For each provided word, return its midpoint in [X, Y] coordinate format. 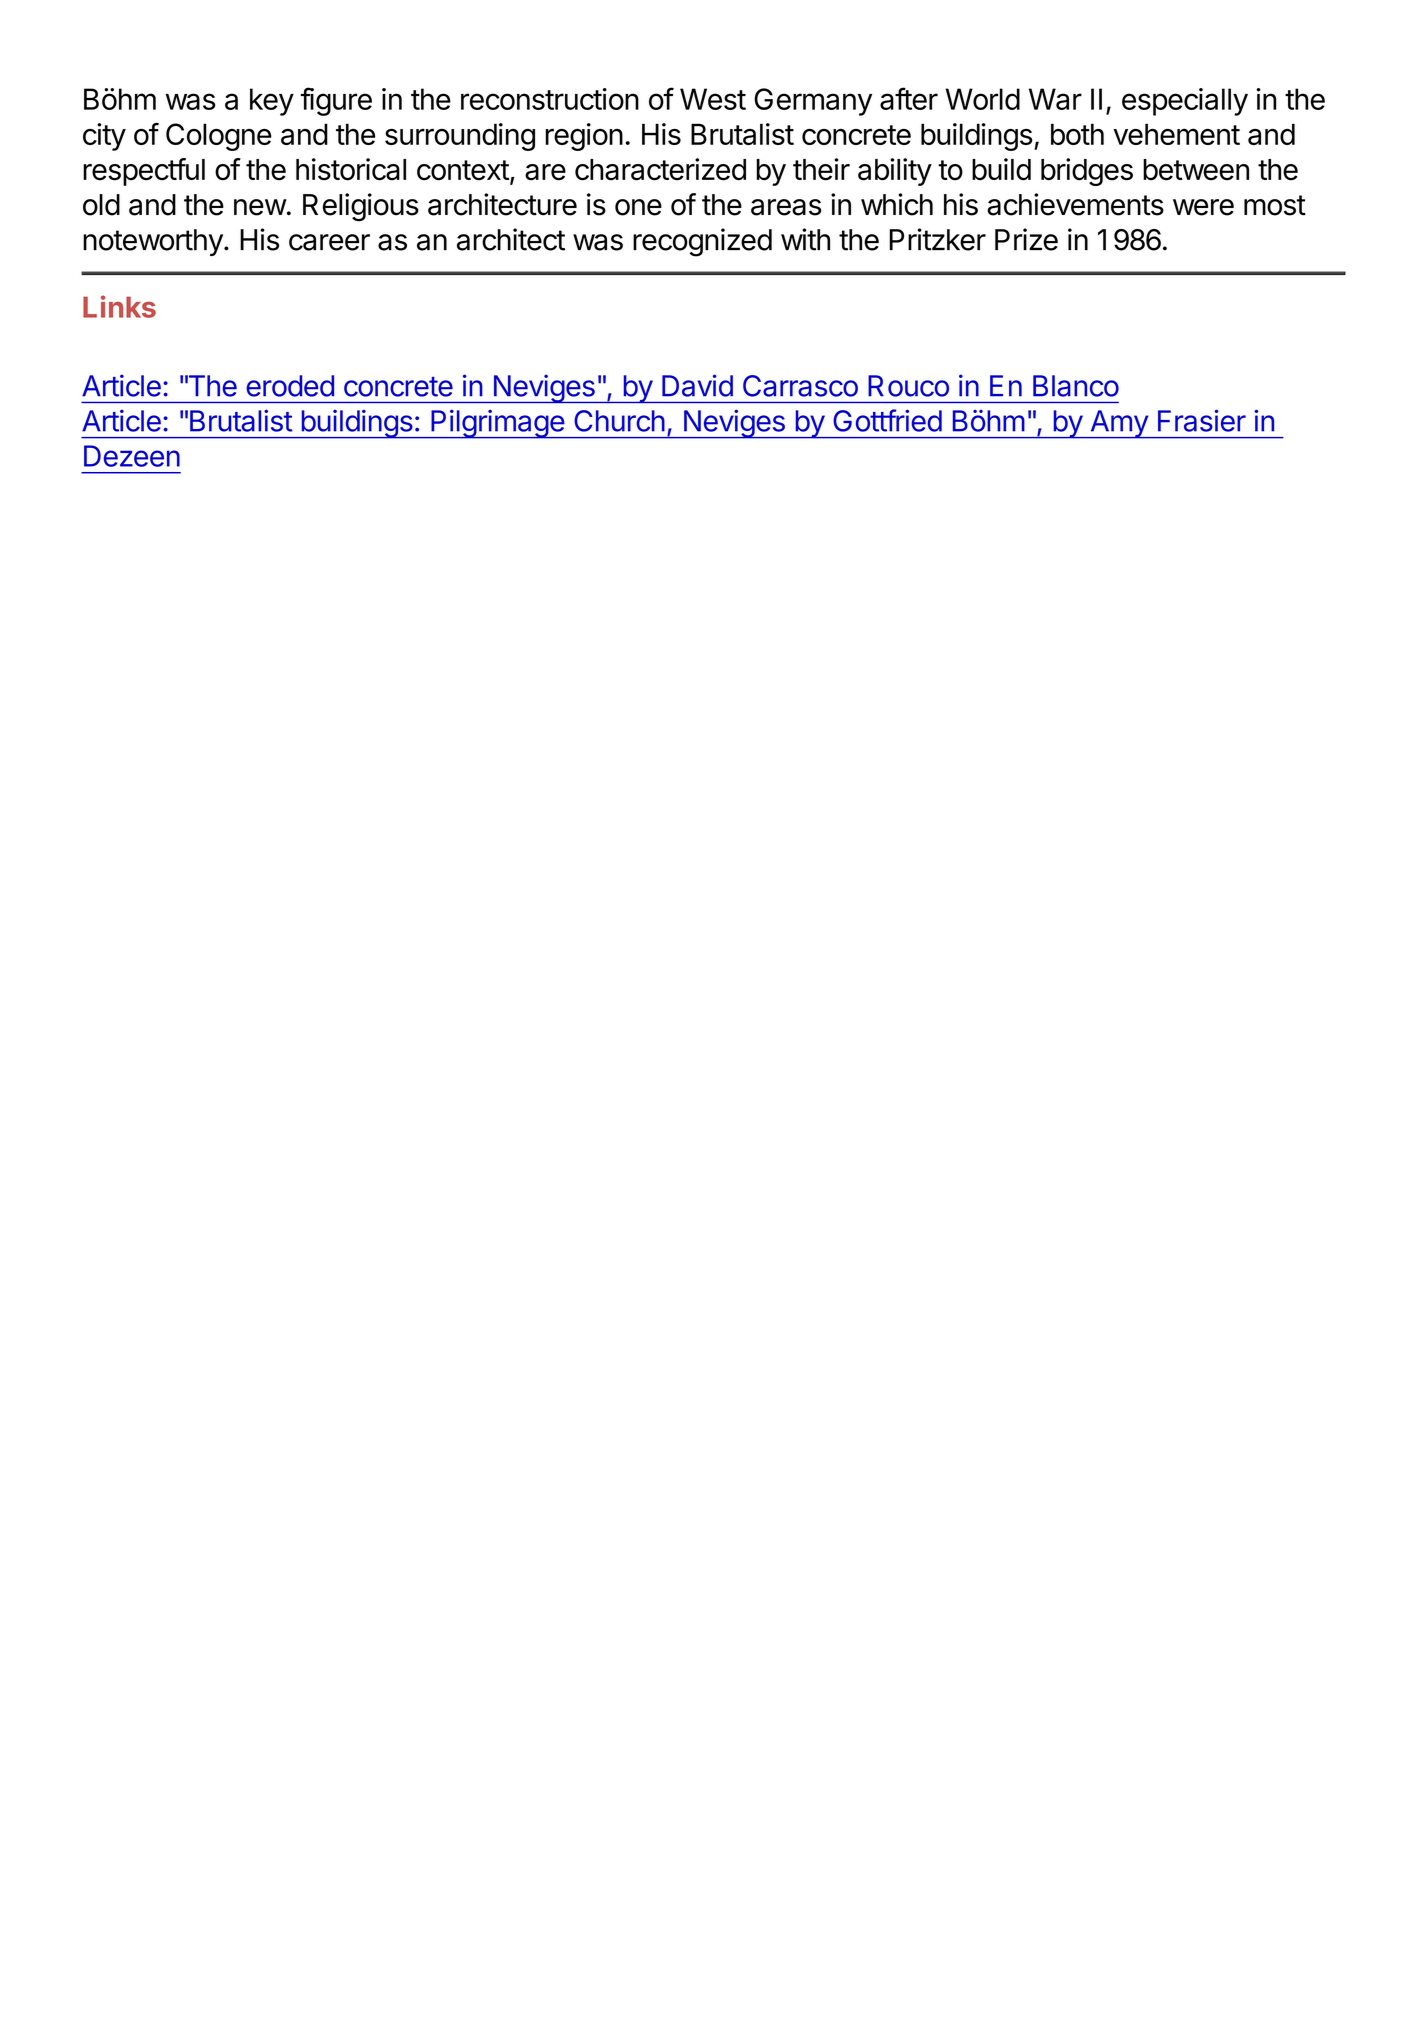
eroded [290, 386]
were [1203, 207]
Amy [1119, 424]
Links [119, 306]
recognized [702, 242]
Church [619, 421]
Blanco [1076, 386]
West [713, 99]
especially [1185, 102]
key [272, 102]
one [638, 207]
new [260, 207]
